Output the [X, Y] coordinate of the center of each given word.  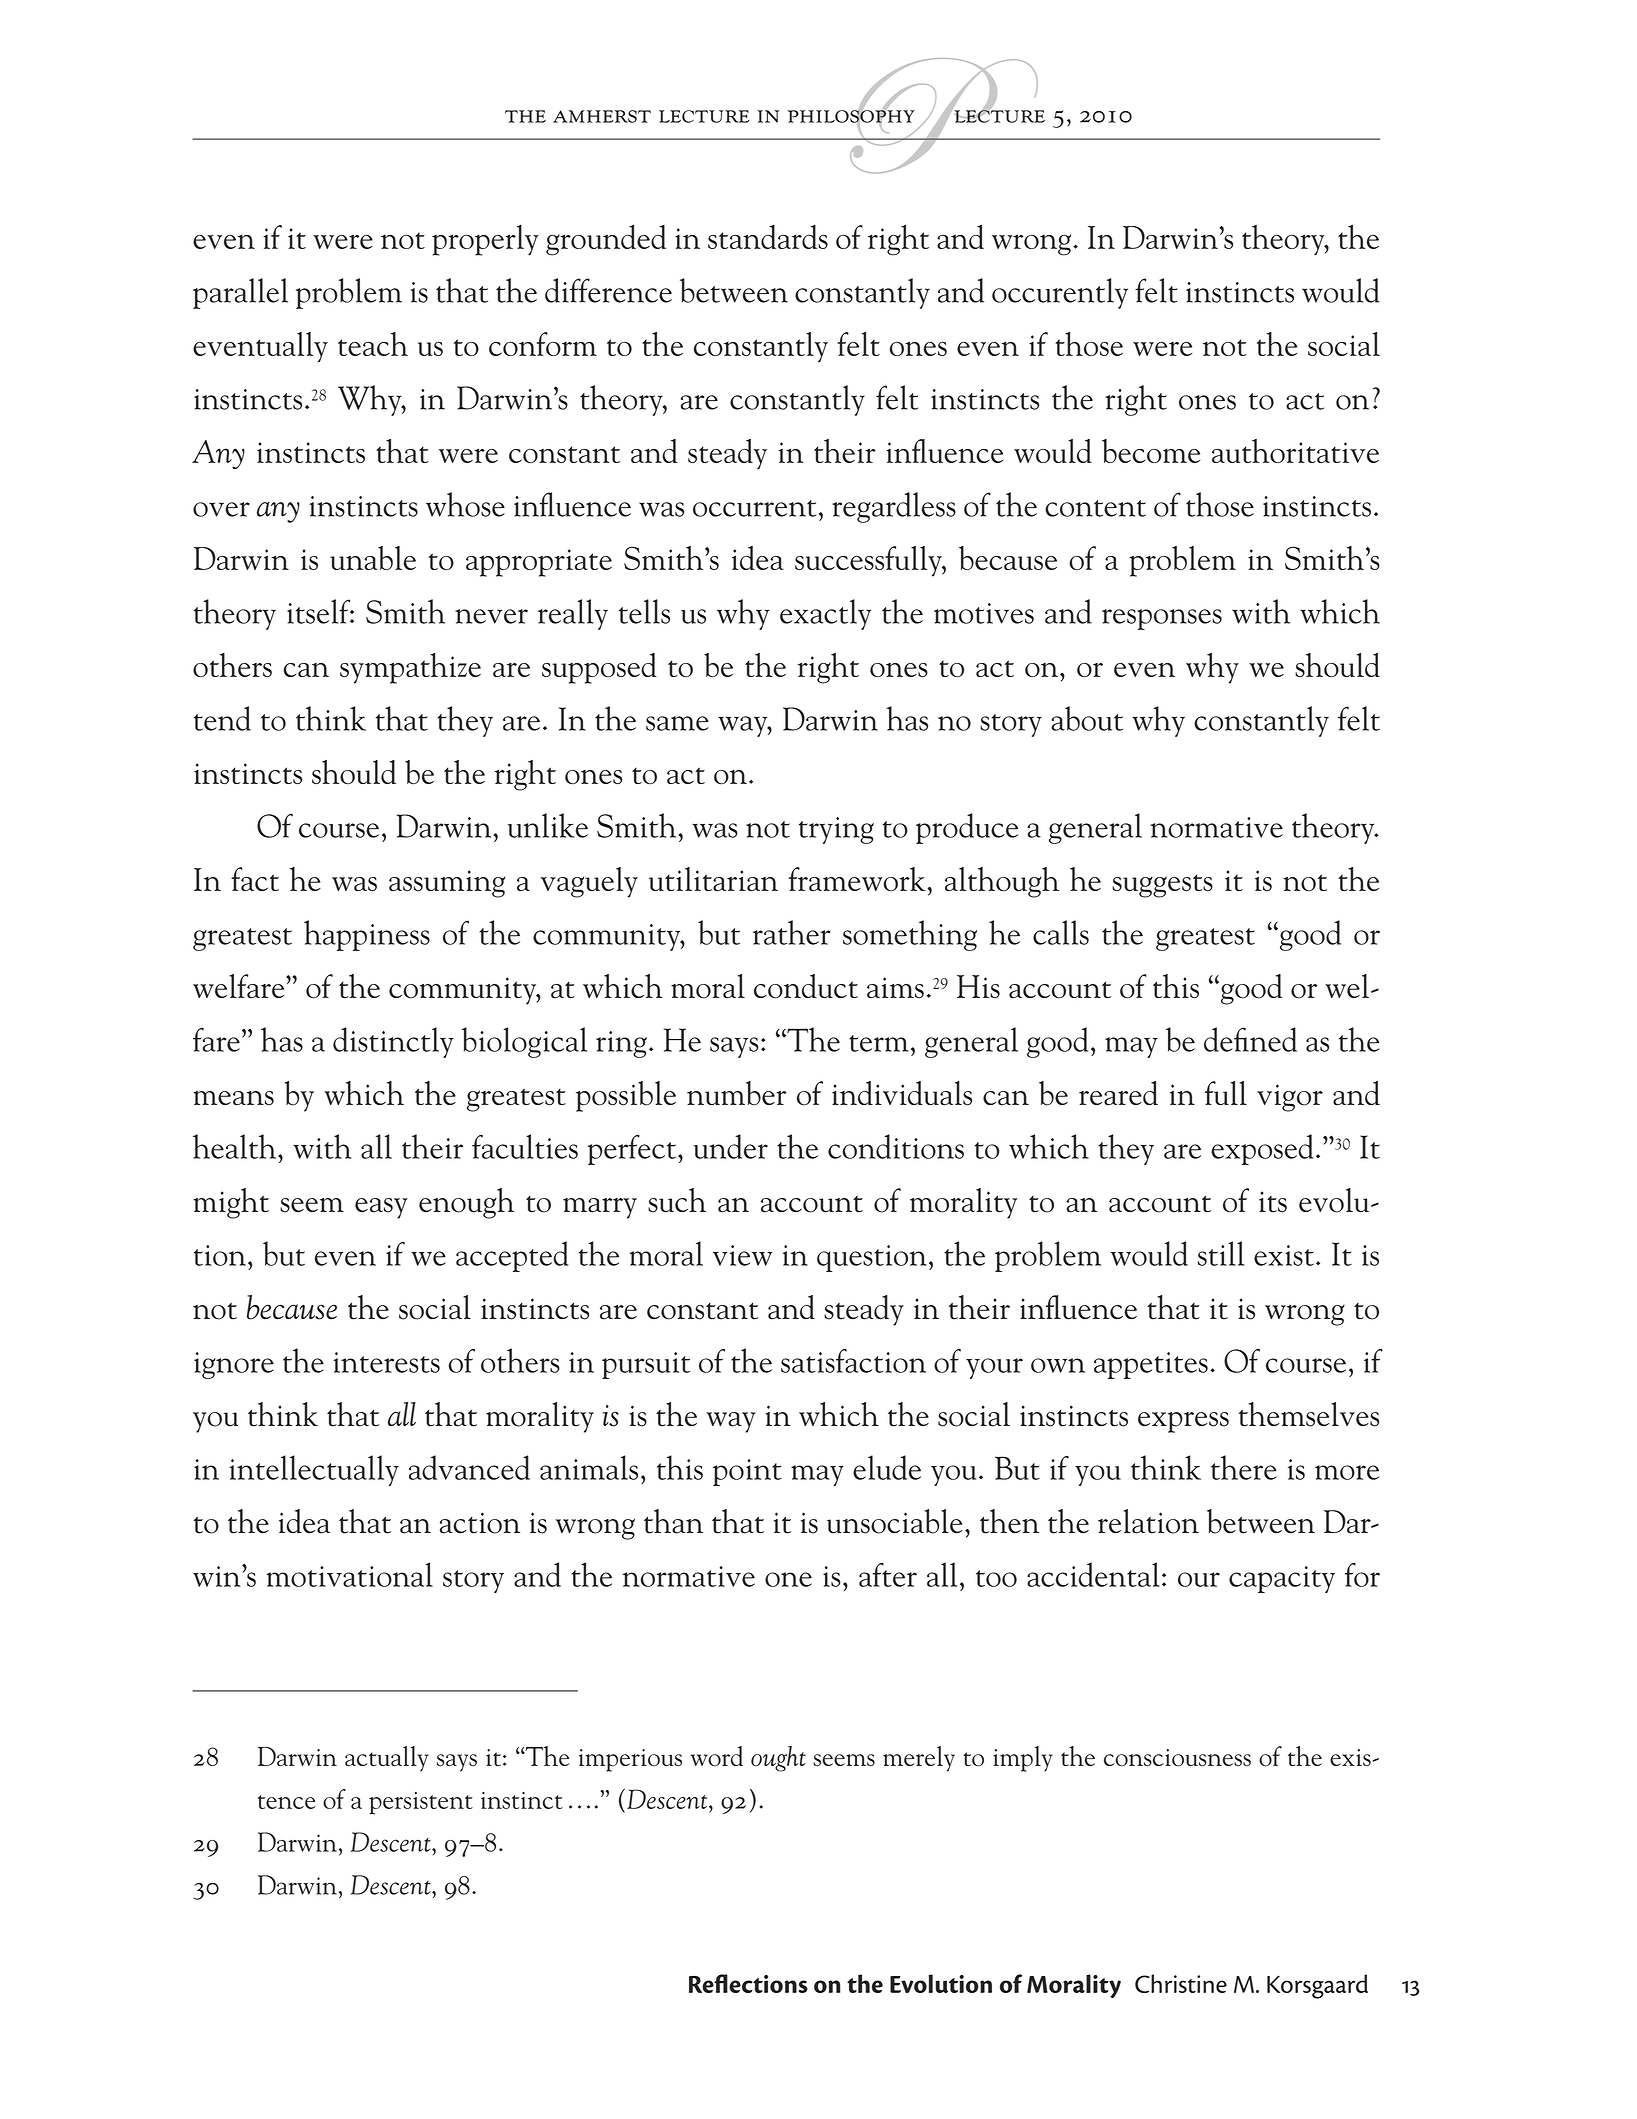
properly [485, 240]
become [1151, 451]
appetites [1151, 1365]
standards [768, 237]
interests [387, 1362]
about [1087, 718]
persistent [421, 1803]
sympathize [410, 668]
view [742, 1255]
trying [836, 830]
